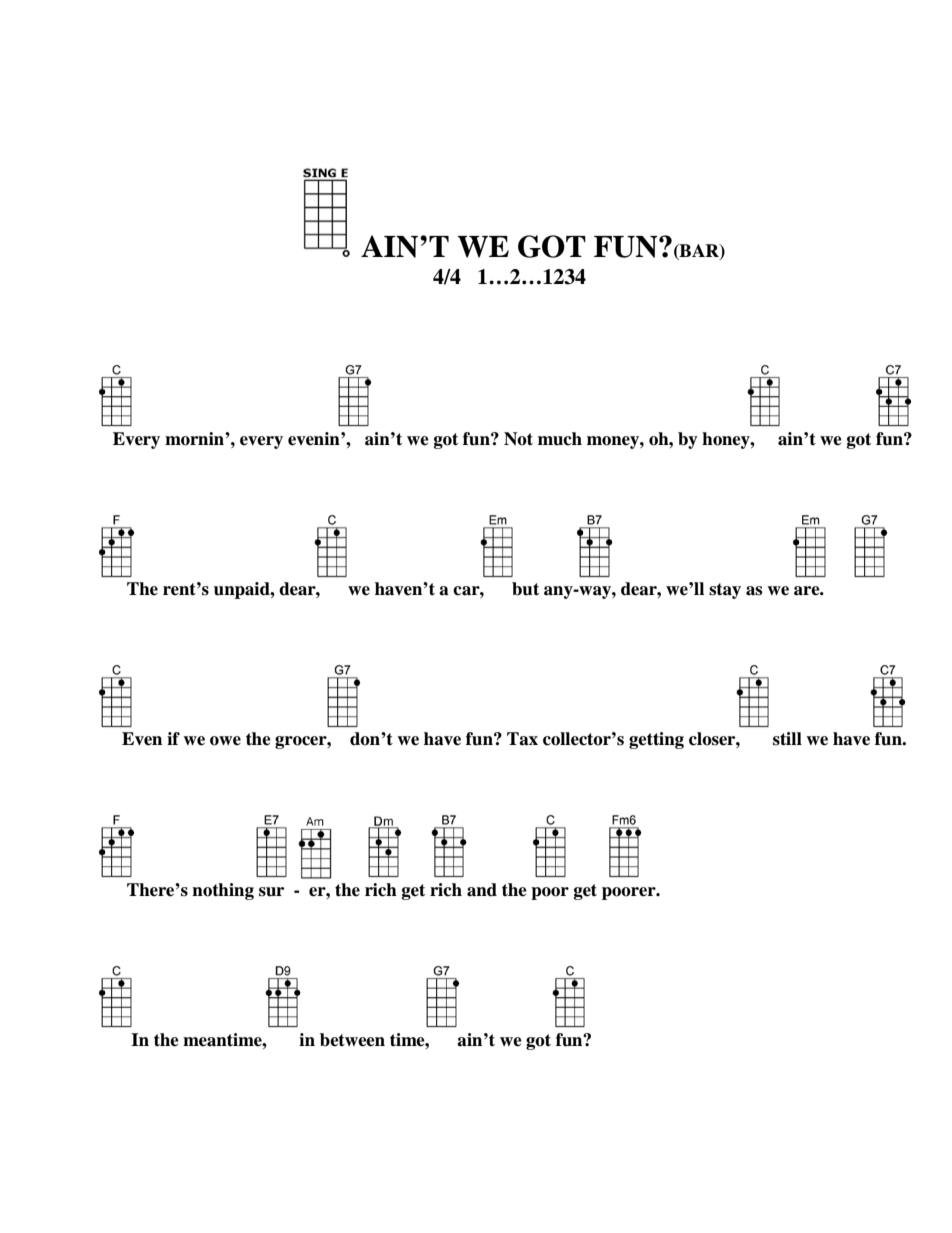  What do you see at coordinates (482, 890) in the screenshot?
I see `and` at bounding box center [482, 890].
